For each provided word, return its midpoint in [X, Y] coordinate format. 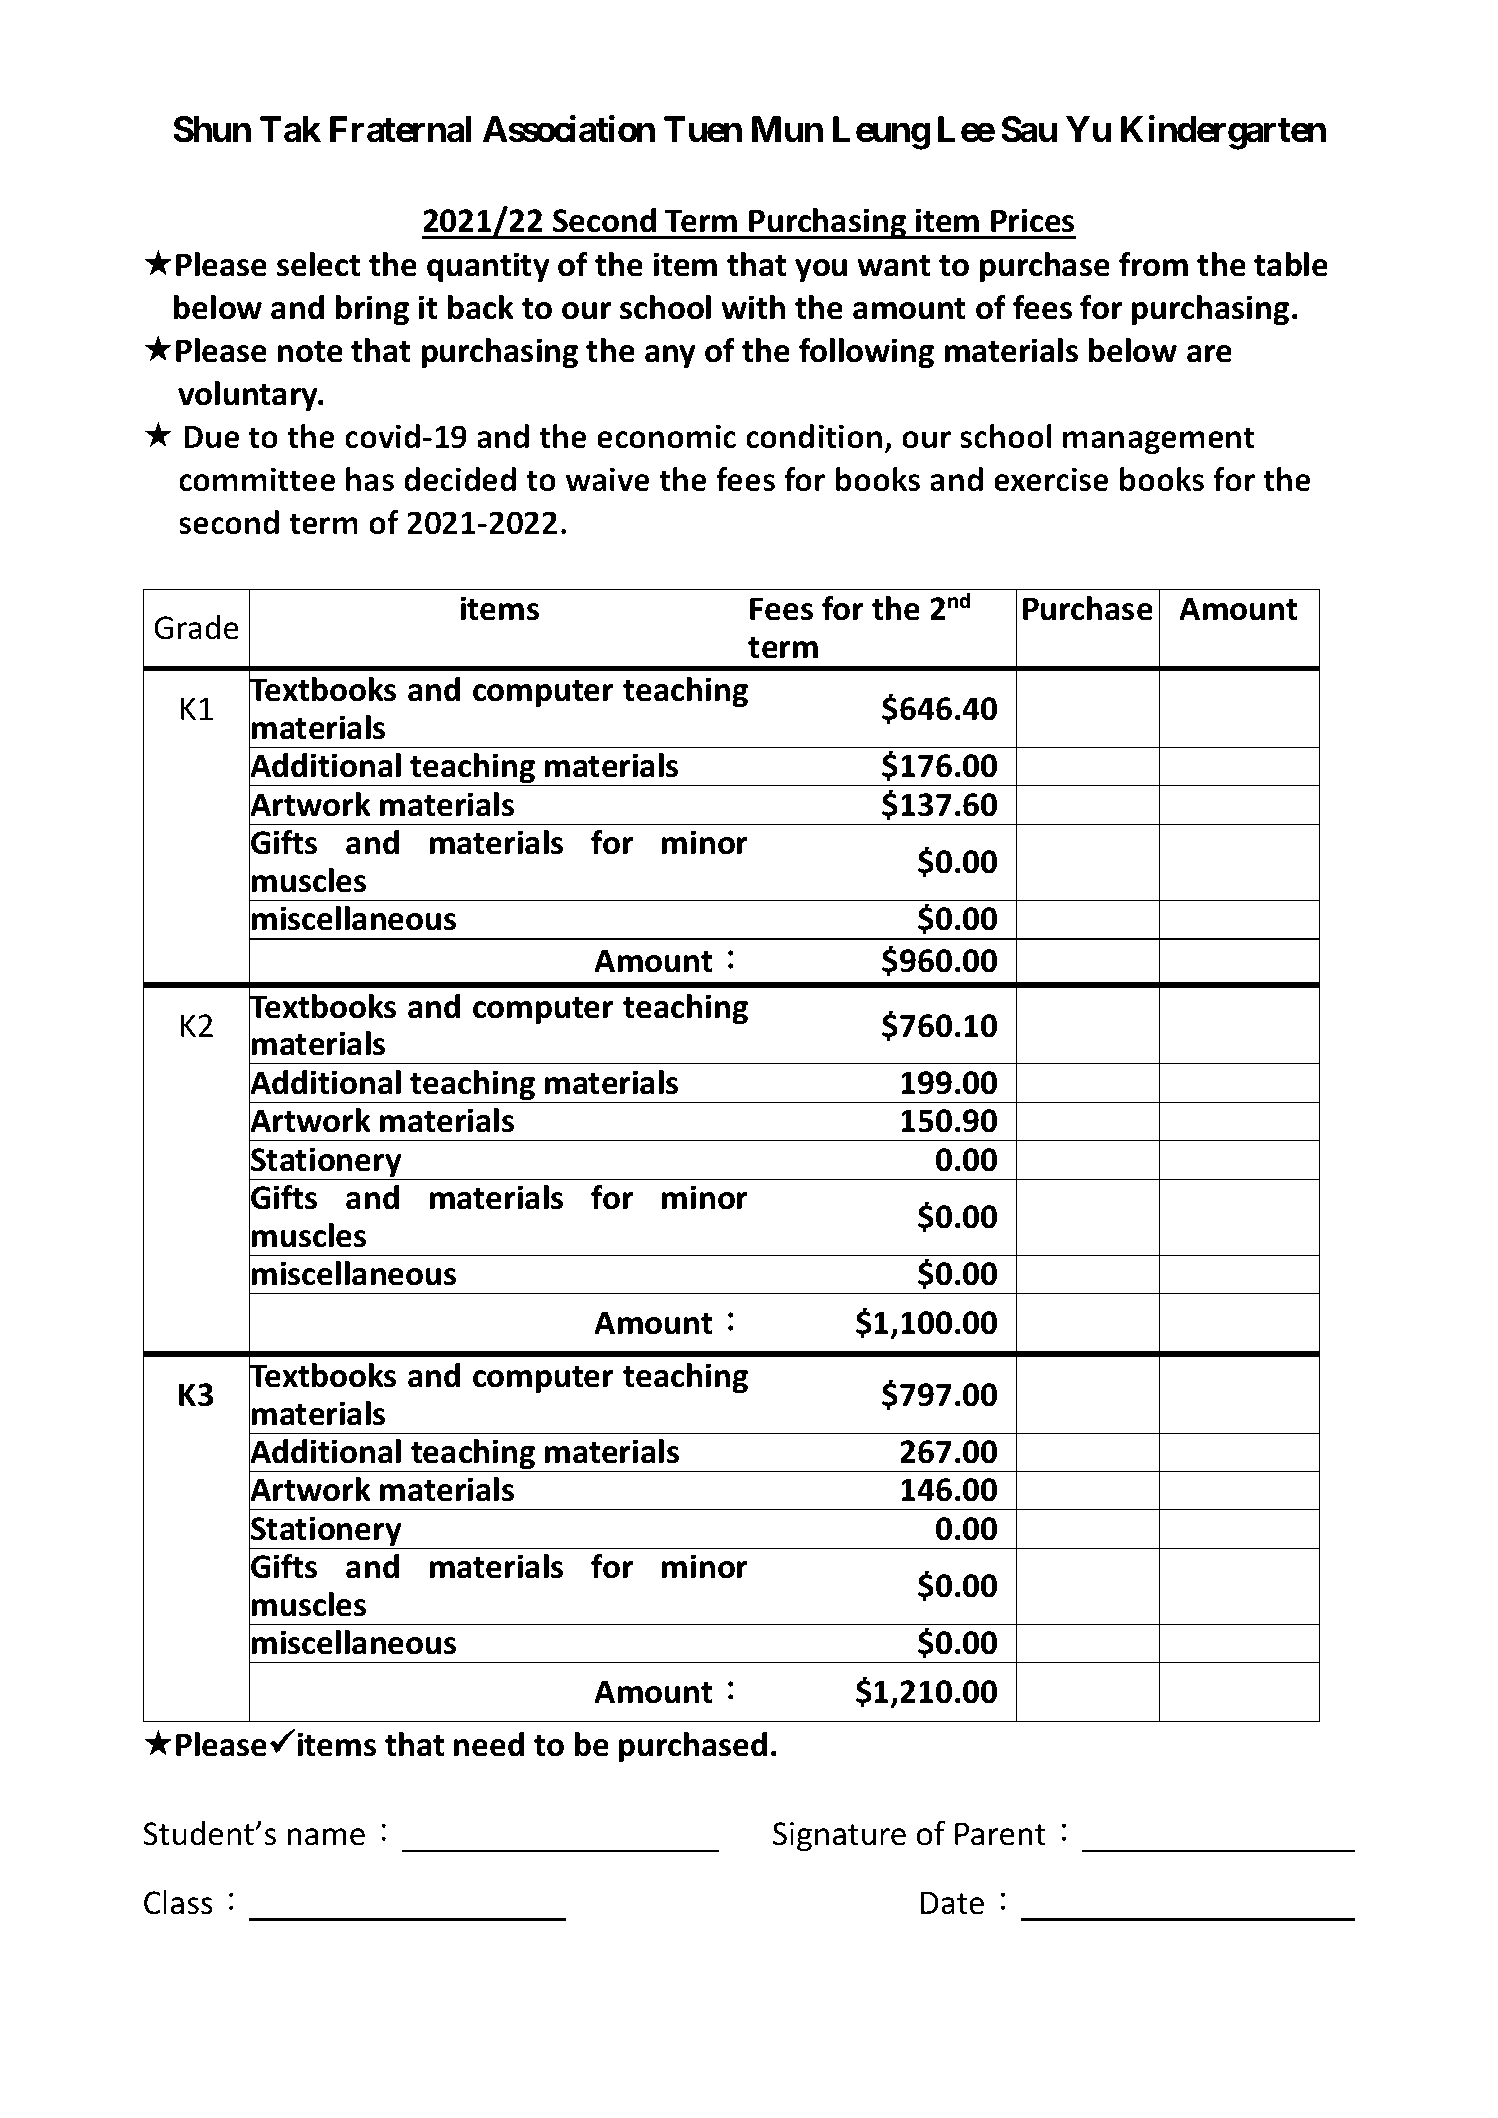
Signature [839, 1837]
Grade [196, 627]
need [489, 1744]
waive [607, 479]
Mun [787, 129]
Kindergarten [1223, 133]
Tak [290, 129]
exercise [1051, 479]
